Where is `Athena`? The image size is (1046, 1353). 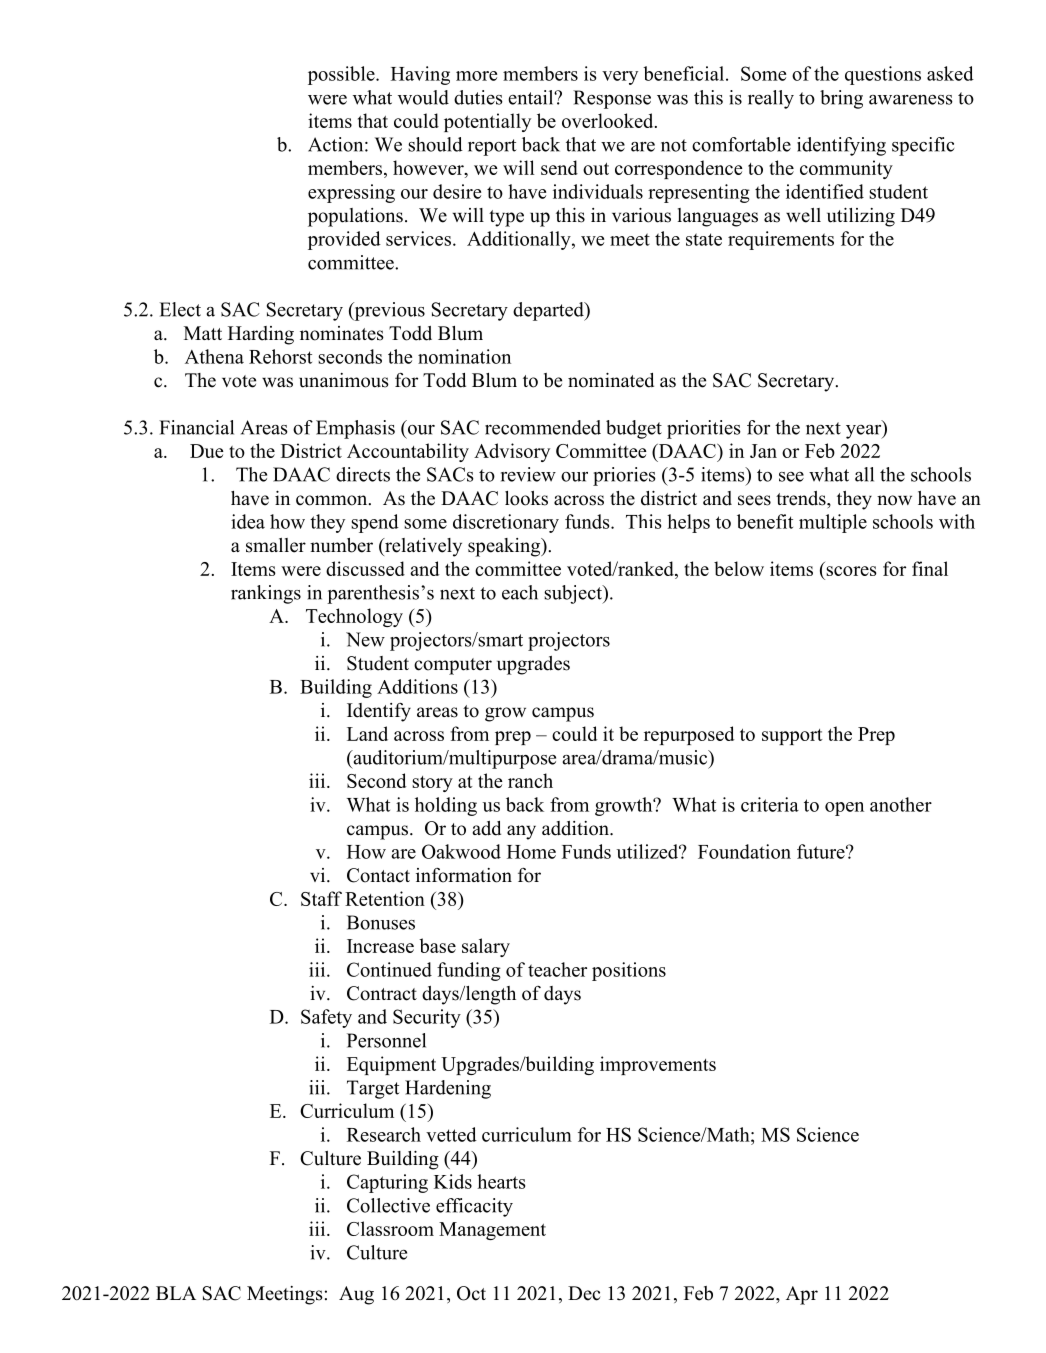 Athena is located at coordinates (214, 356).
